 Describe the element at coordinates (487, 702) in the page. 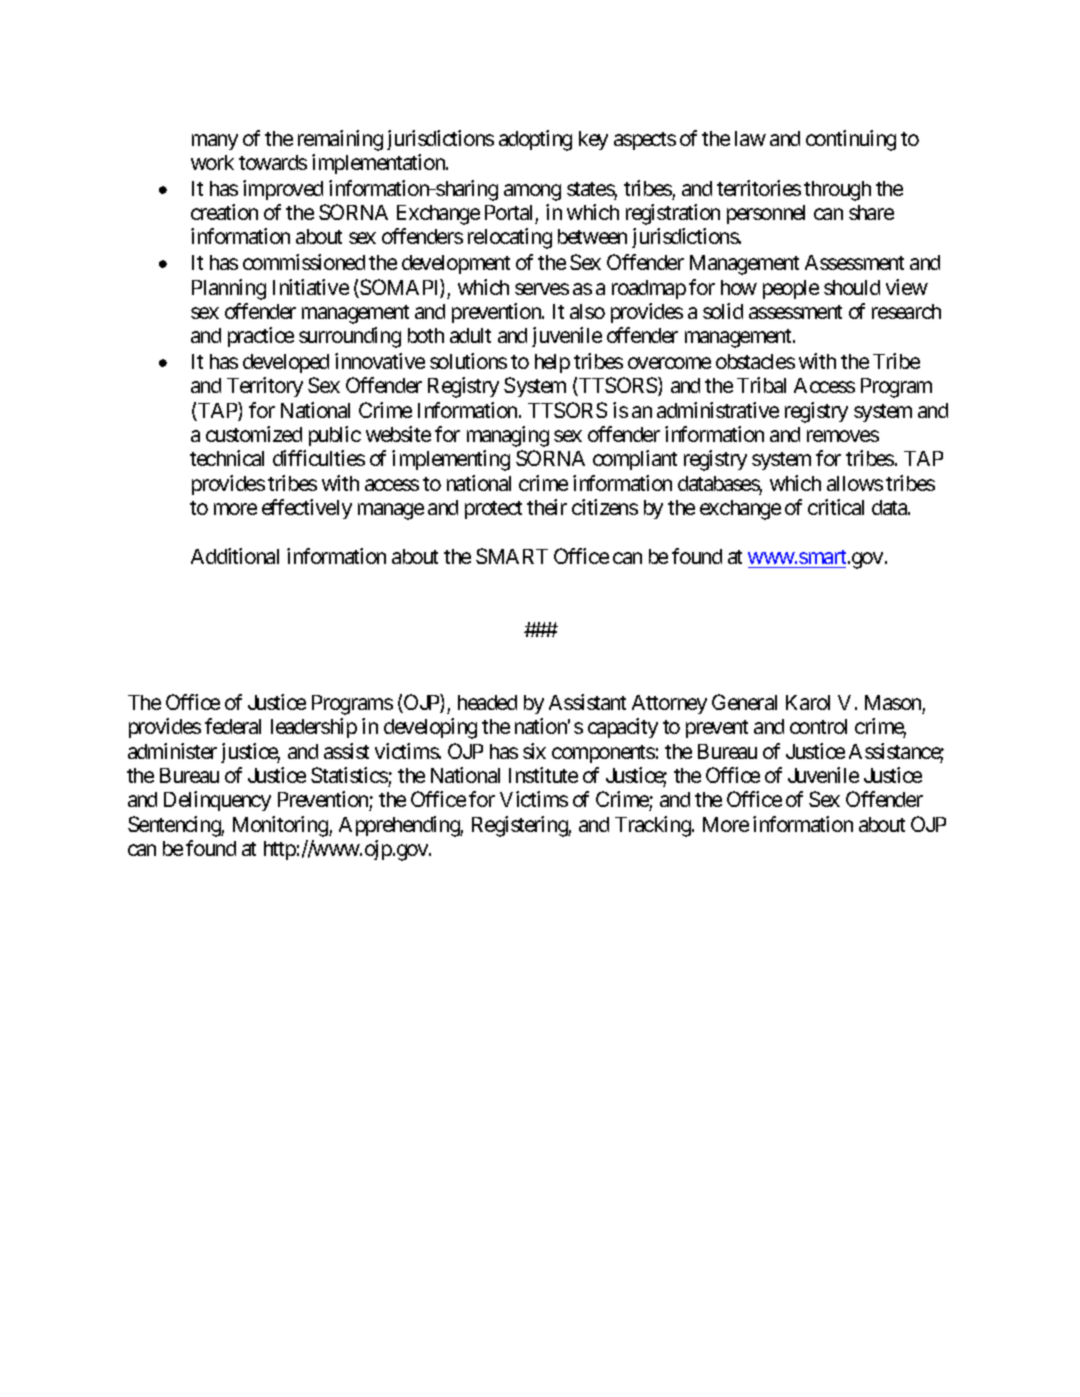

I see `headed` at that location.
